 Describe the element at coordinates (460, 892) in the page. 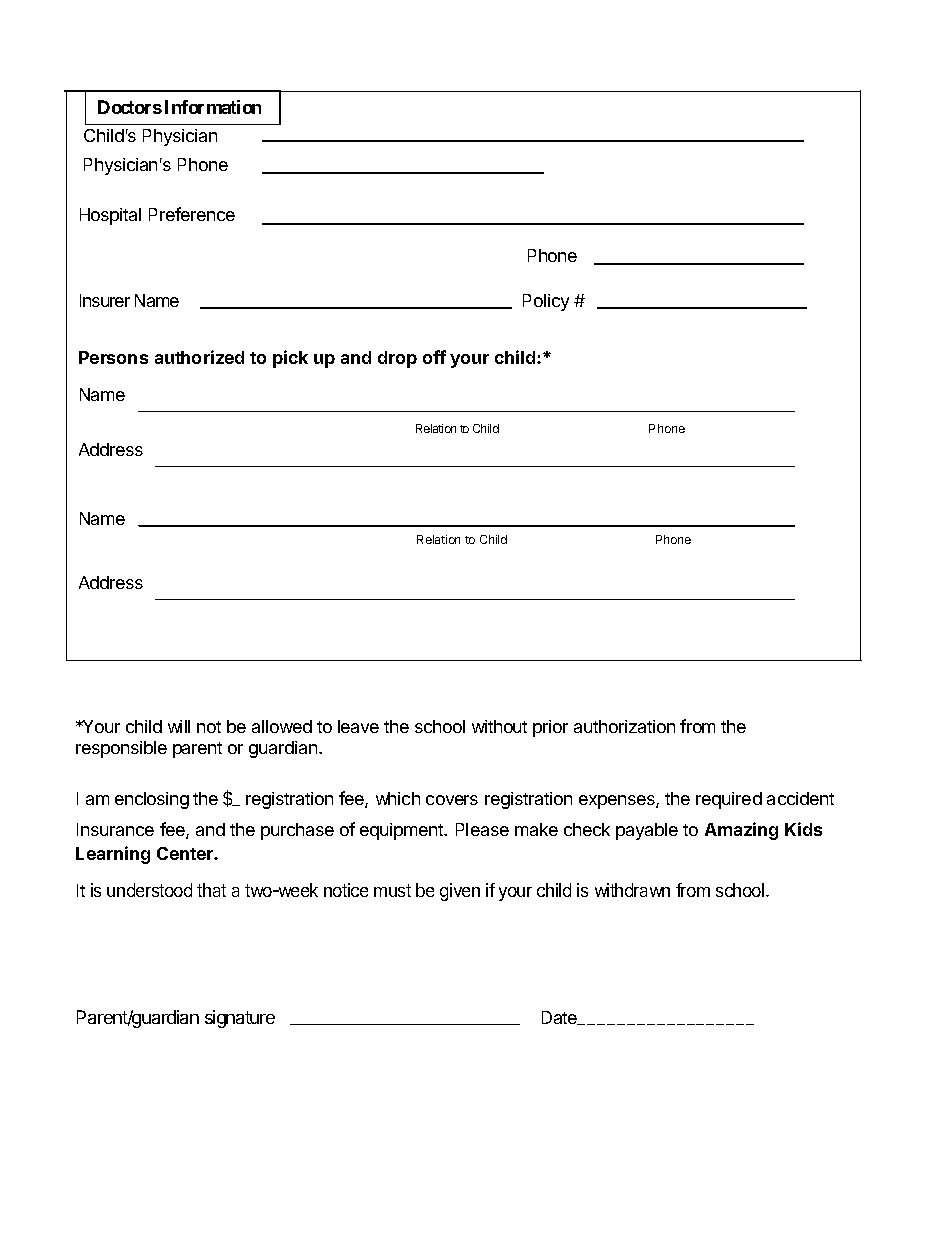

I see `given` at that location.
